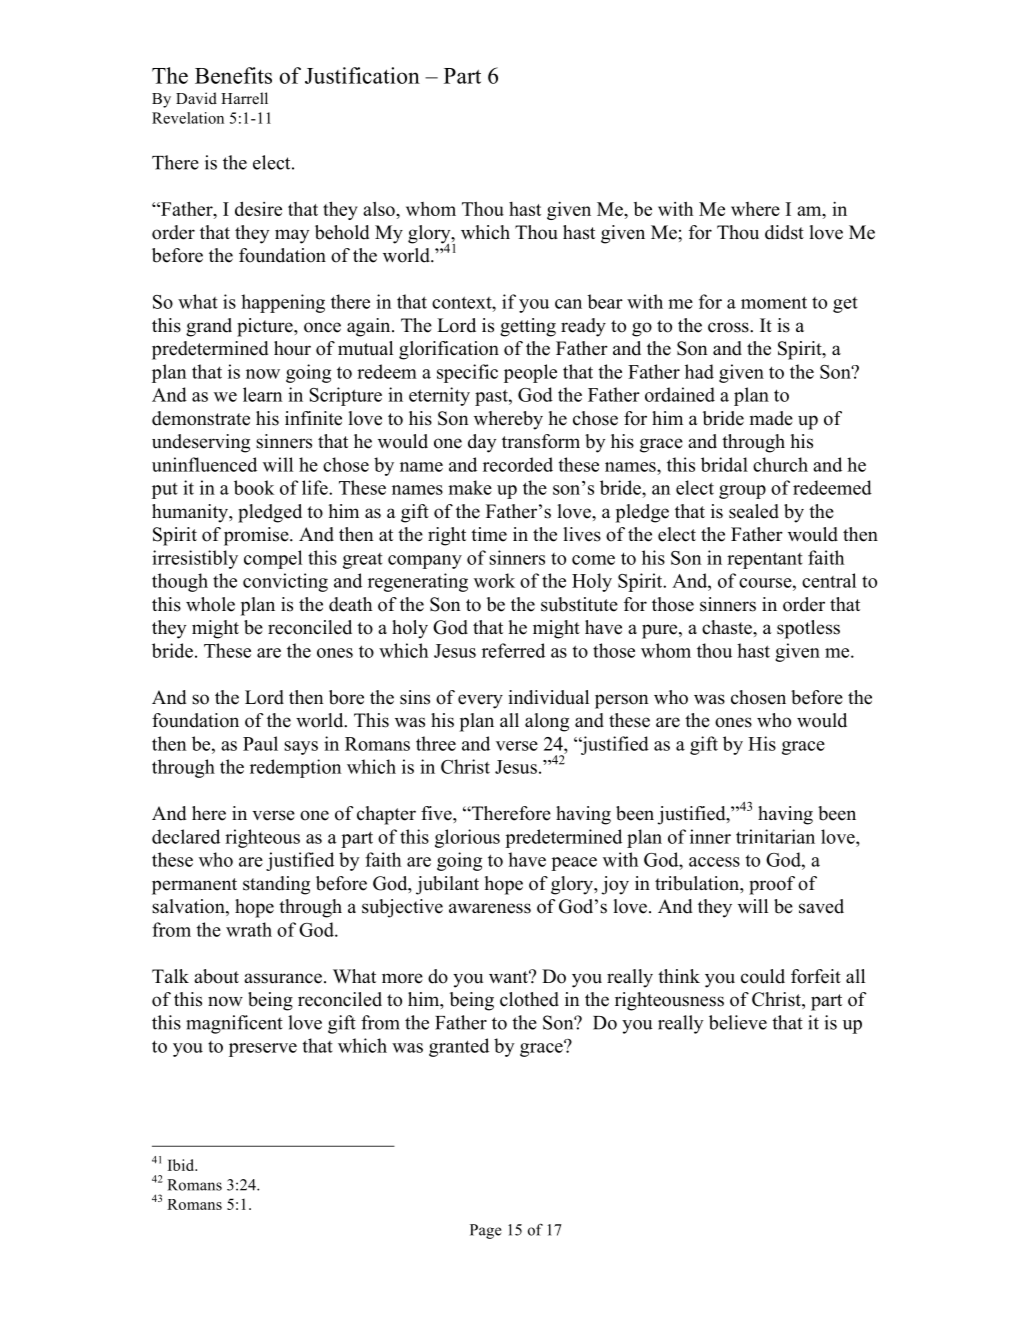 The height and width of the page is (1334, 1031). I want to click on declared, so click(186, 836).
